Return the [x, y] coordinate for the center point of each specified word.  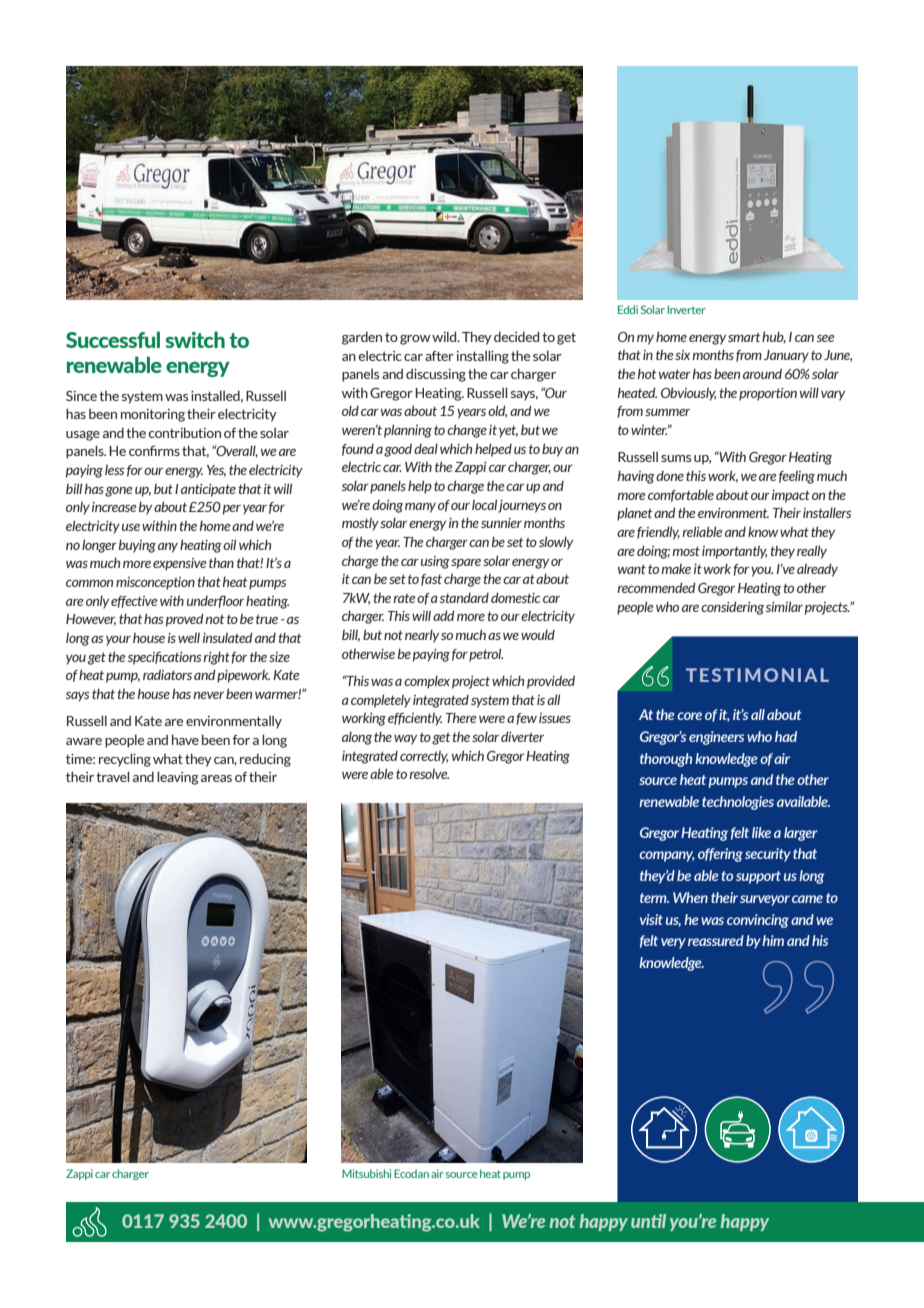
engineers [716, 738]
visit [651, 919]
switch [195, 339]
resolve [429, 773]
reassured [716, 940]
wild [445, 336]
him [773, 940]
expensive [180, 564]
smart [744, 337]
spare [466, 564]
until [648, 1221]
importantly [734, 552]
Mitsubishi [366, 1173]
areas [216, 778]
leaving [178, 778]
